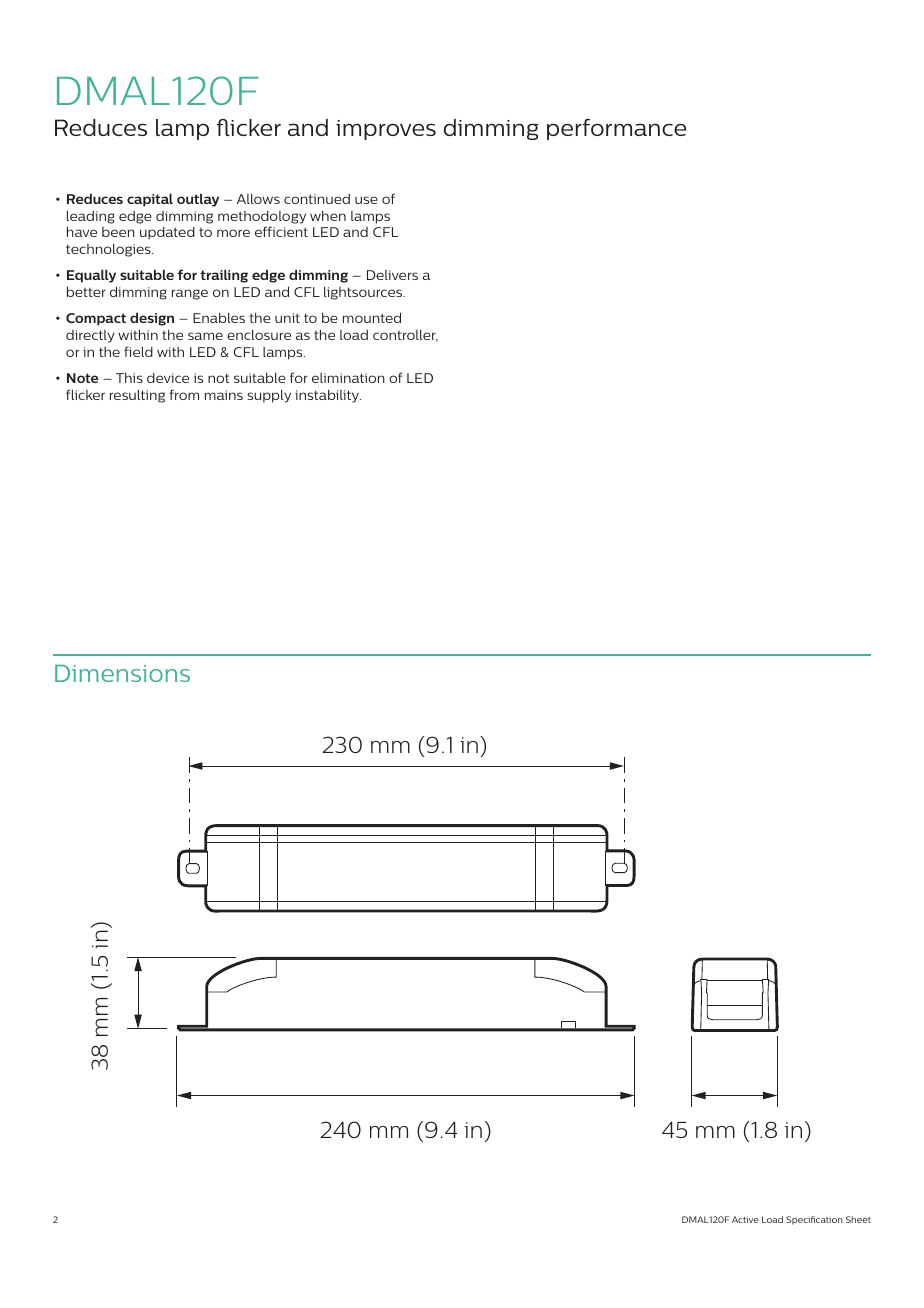  What do you see at coordinates (328, 396) in the screenshot?
I see `instability` at bounding box center [328, 396].
